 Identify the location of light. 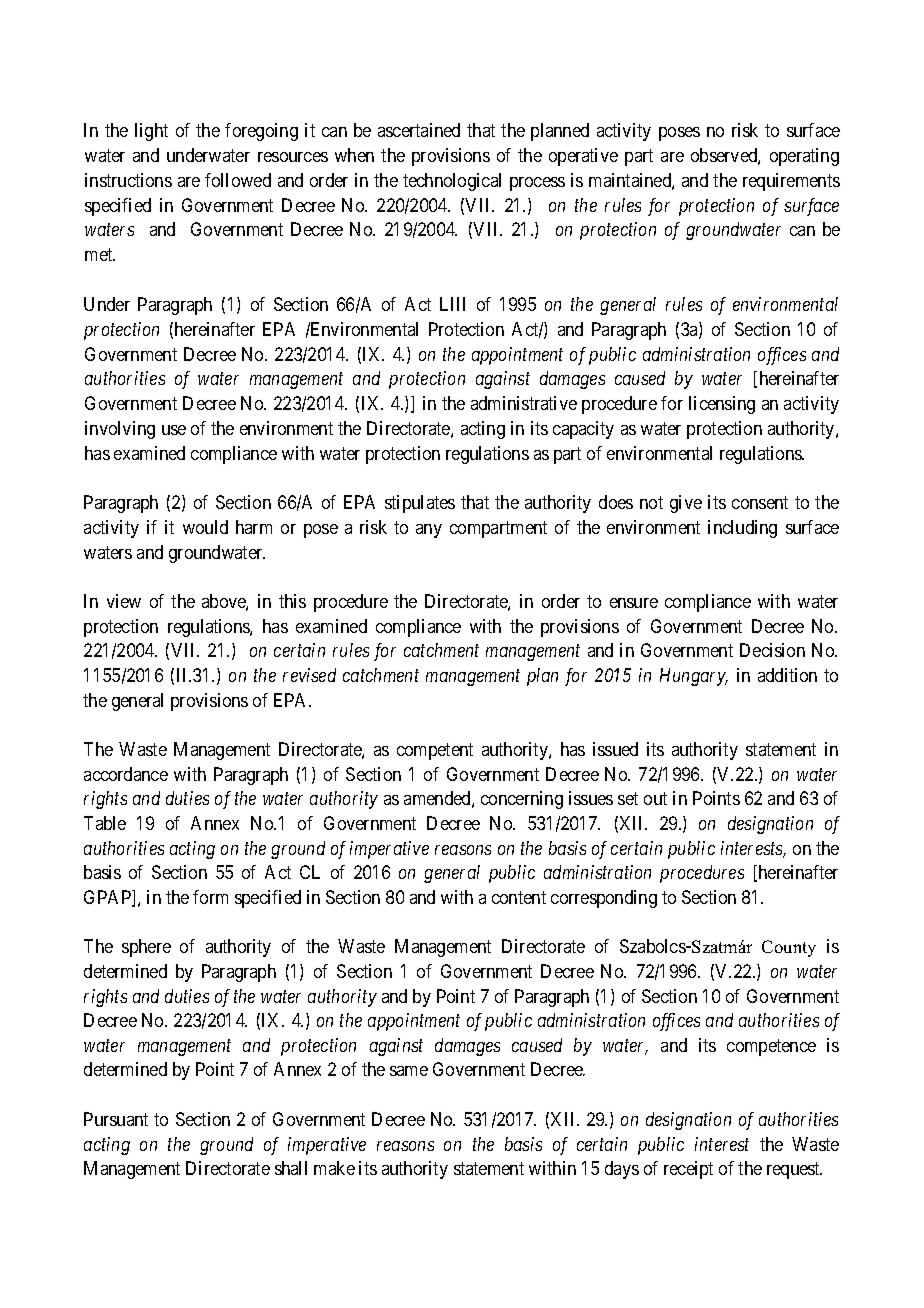
(151, 132).
